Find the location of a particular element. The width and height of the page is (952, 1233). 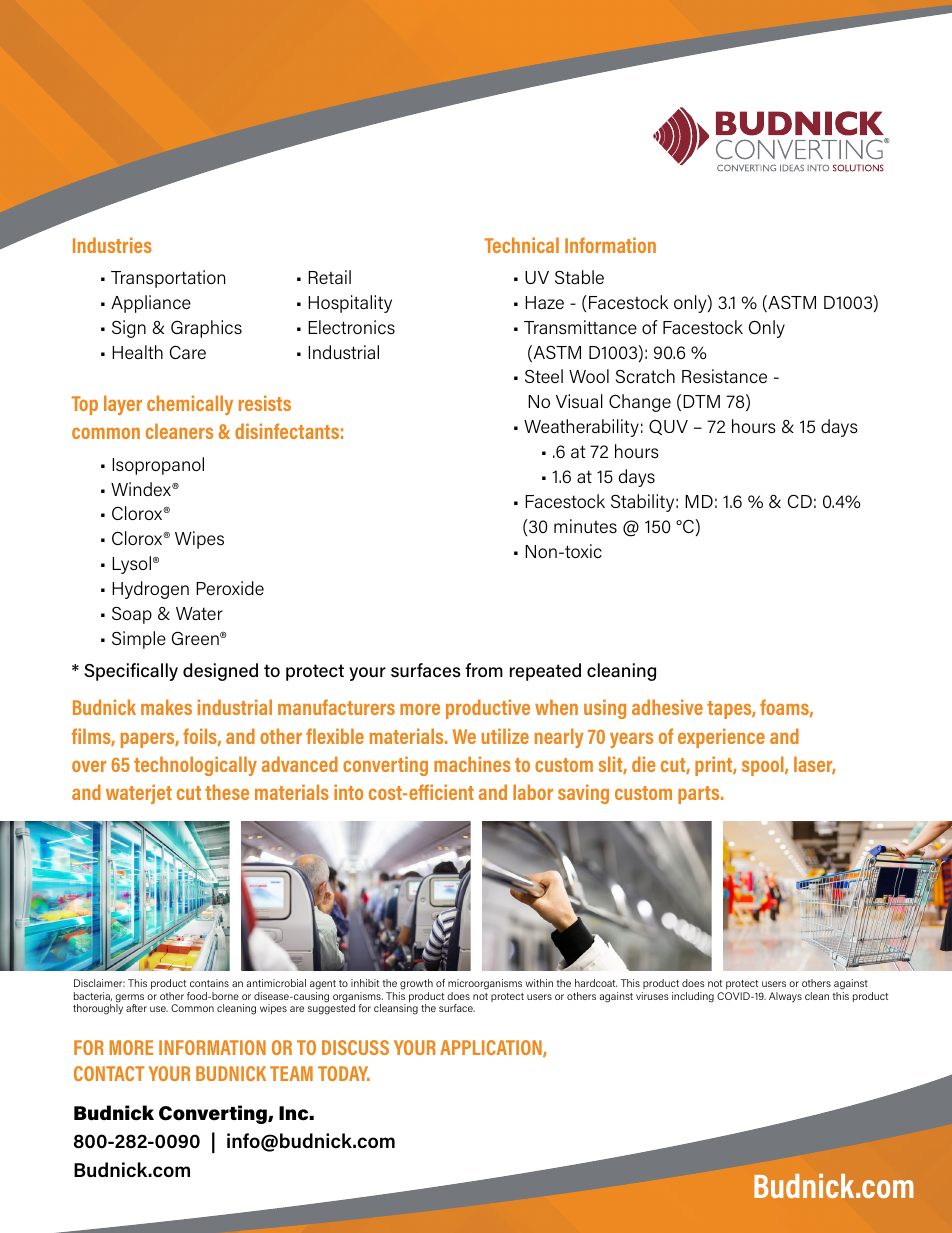

Visual is located at coordinates (579, 401).
